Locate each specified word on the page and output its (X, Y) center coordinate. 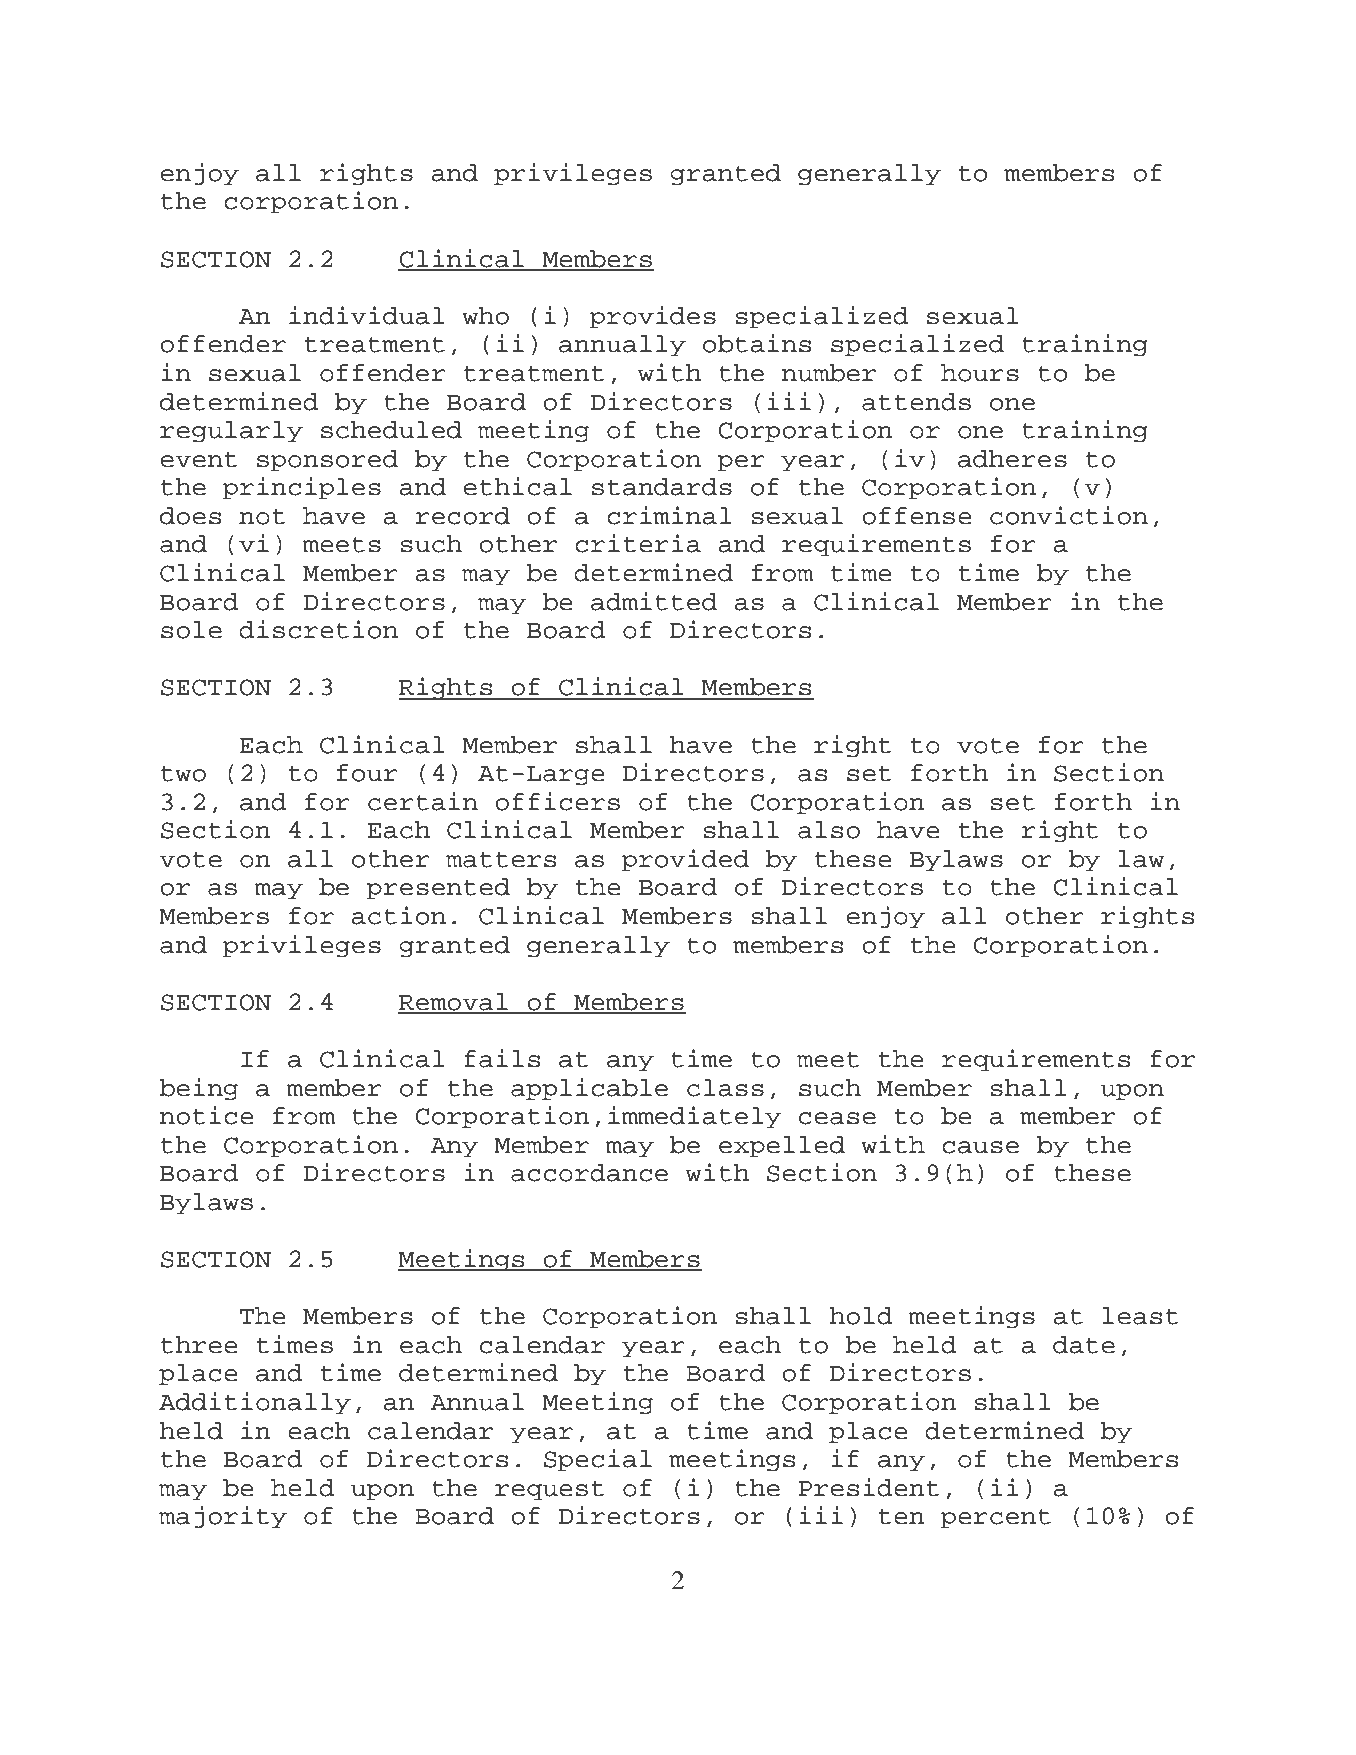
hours (980, 373)
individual (367, 315)
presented (438, 889)
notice (207, 1115)
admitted (654, 601)
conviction (1069, 515)
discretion (318, 629)
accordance (589, 1173)
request (549, 1491)
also (829, 830)
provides (653, 317)
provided (685, 860)
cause (980, 1147)
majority (223, 1517)
